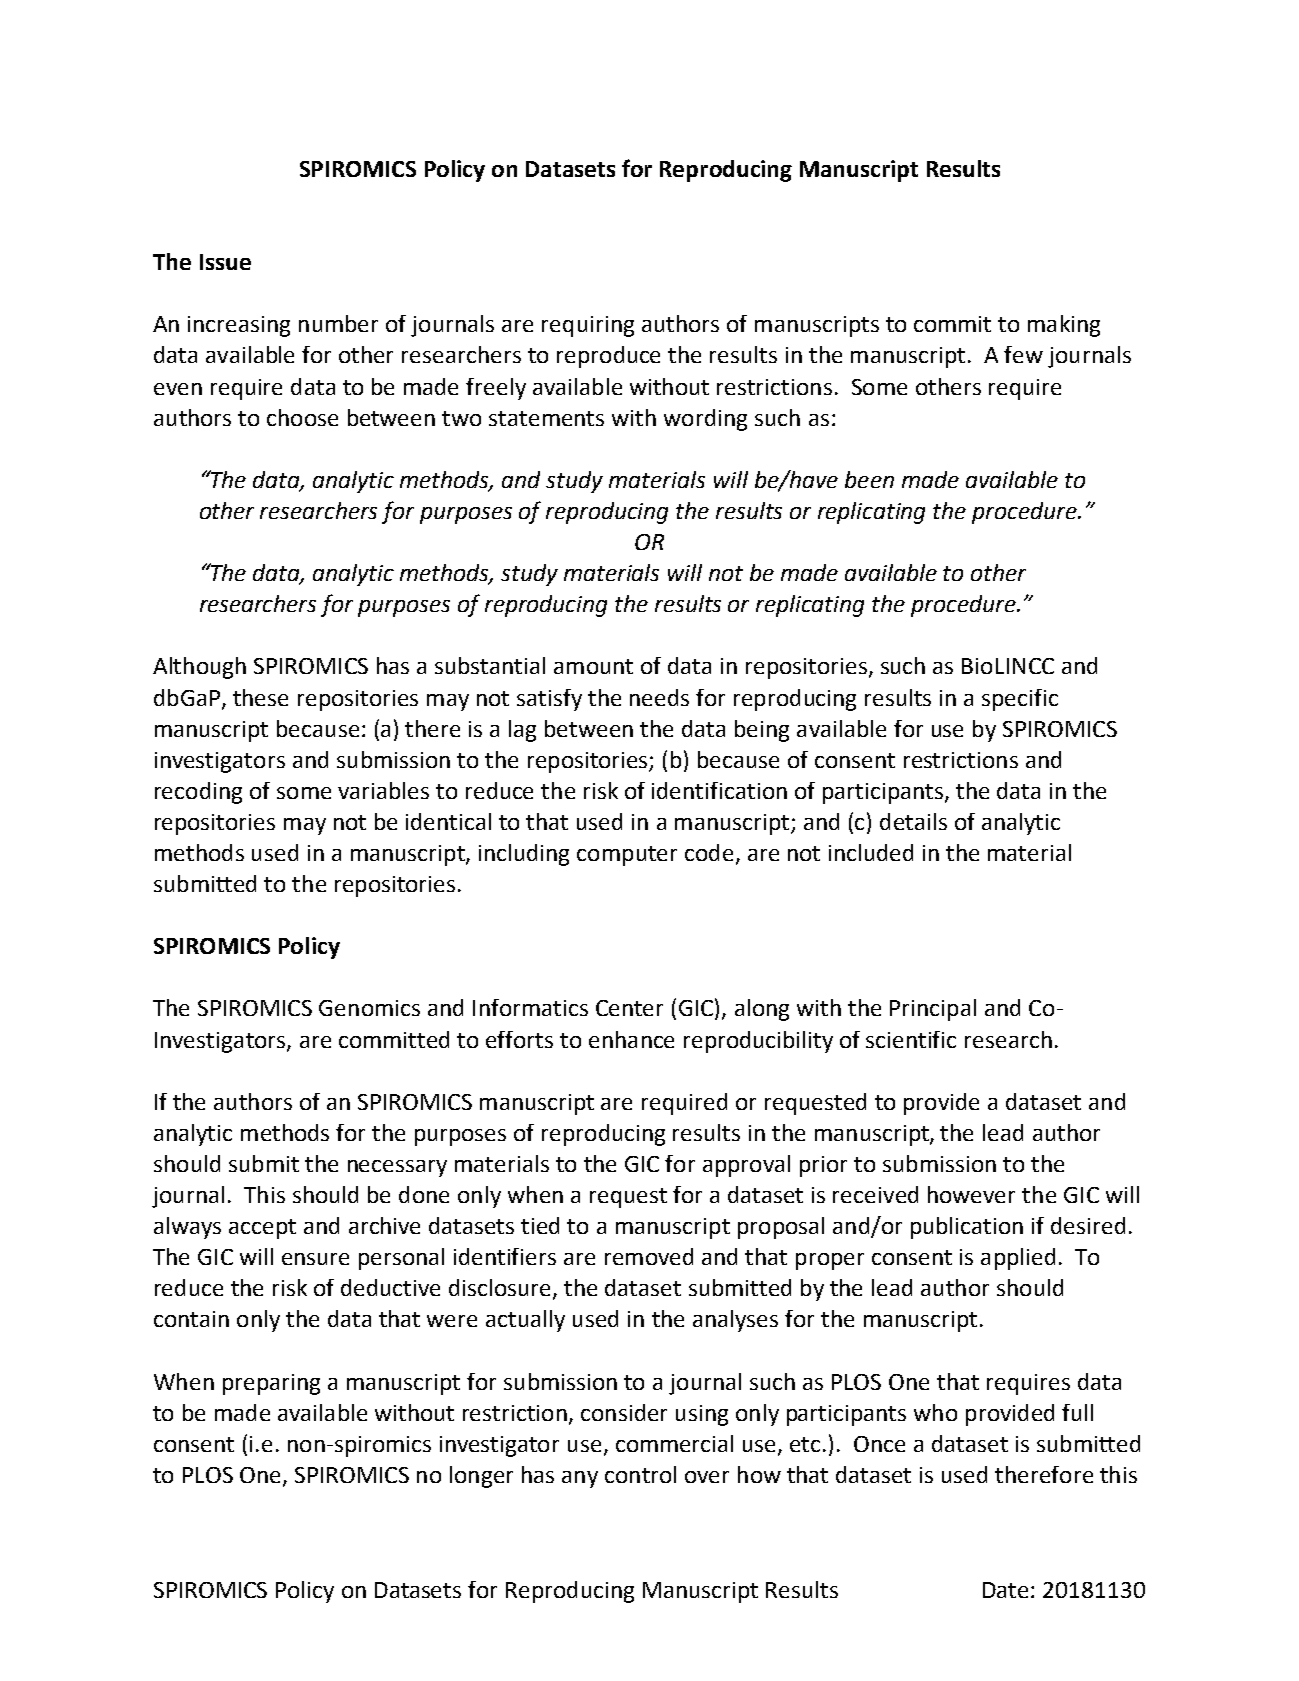 The height and width of the image is (1681, 1299). Describe the element at coordinates (1023, 354) in the image. I see `few` at that location.
